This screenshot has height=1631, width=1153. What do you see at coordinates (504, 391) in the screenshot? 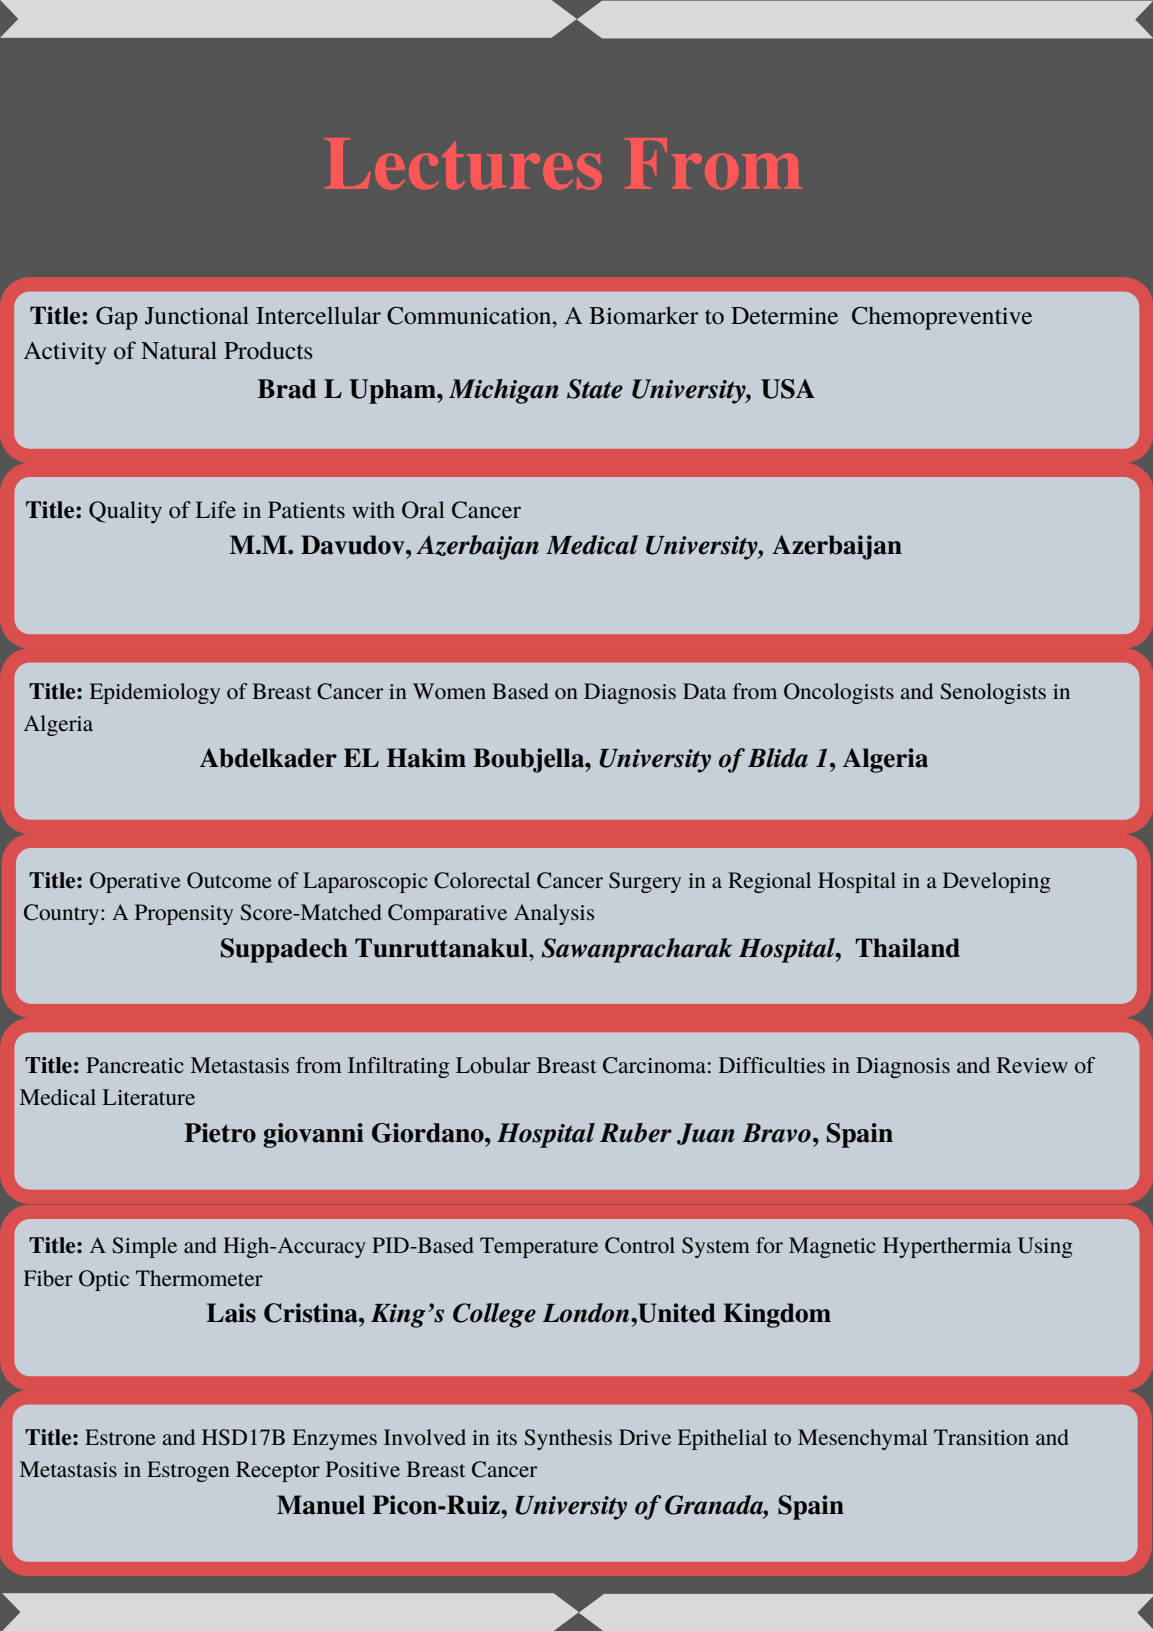
I see `Michigan` at bounding box center [504, 391].
